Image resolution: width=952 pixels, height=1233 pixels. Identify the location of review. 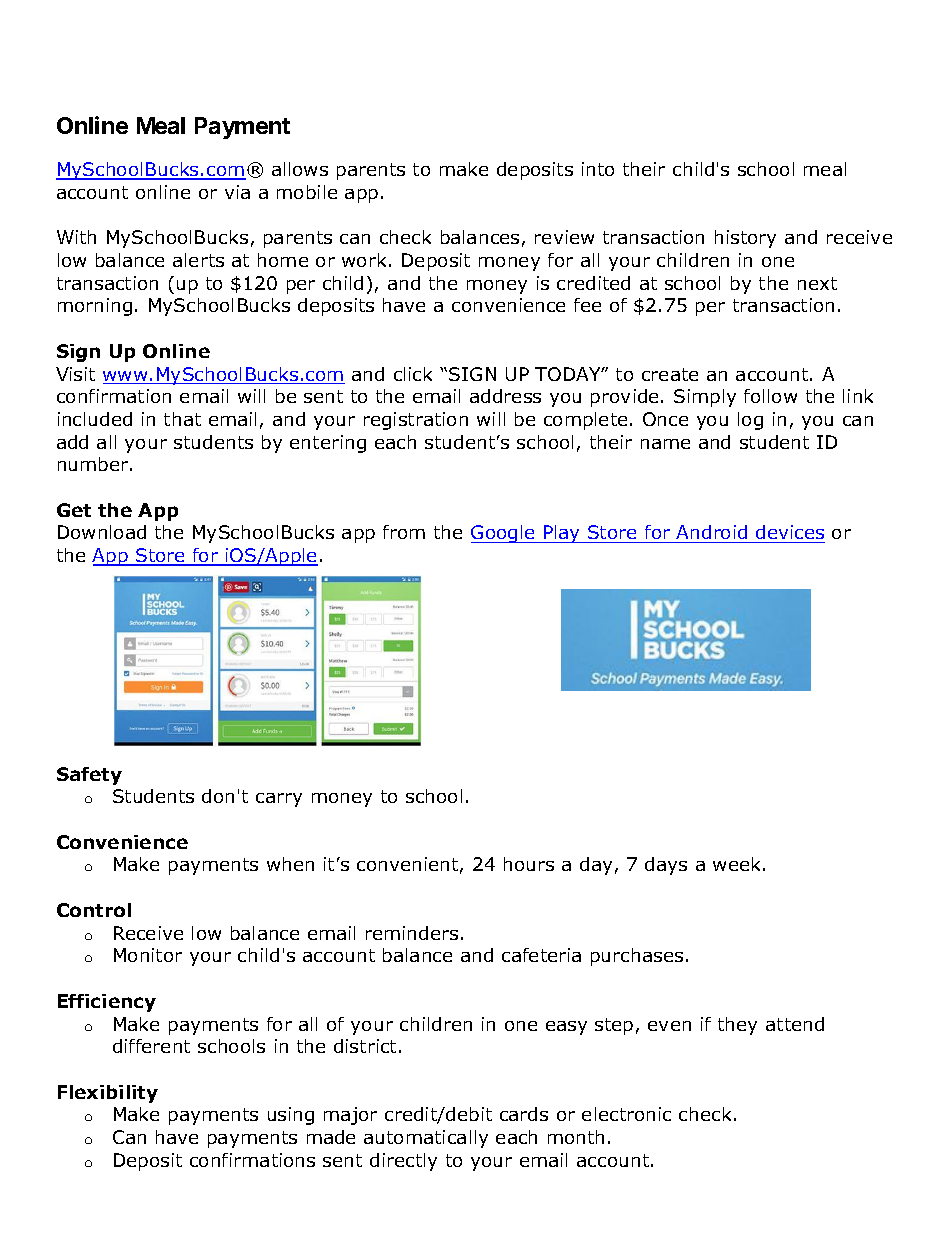
(564, 237).
